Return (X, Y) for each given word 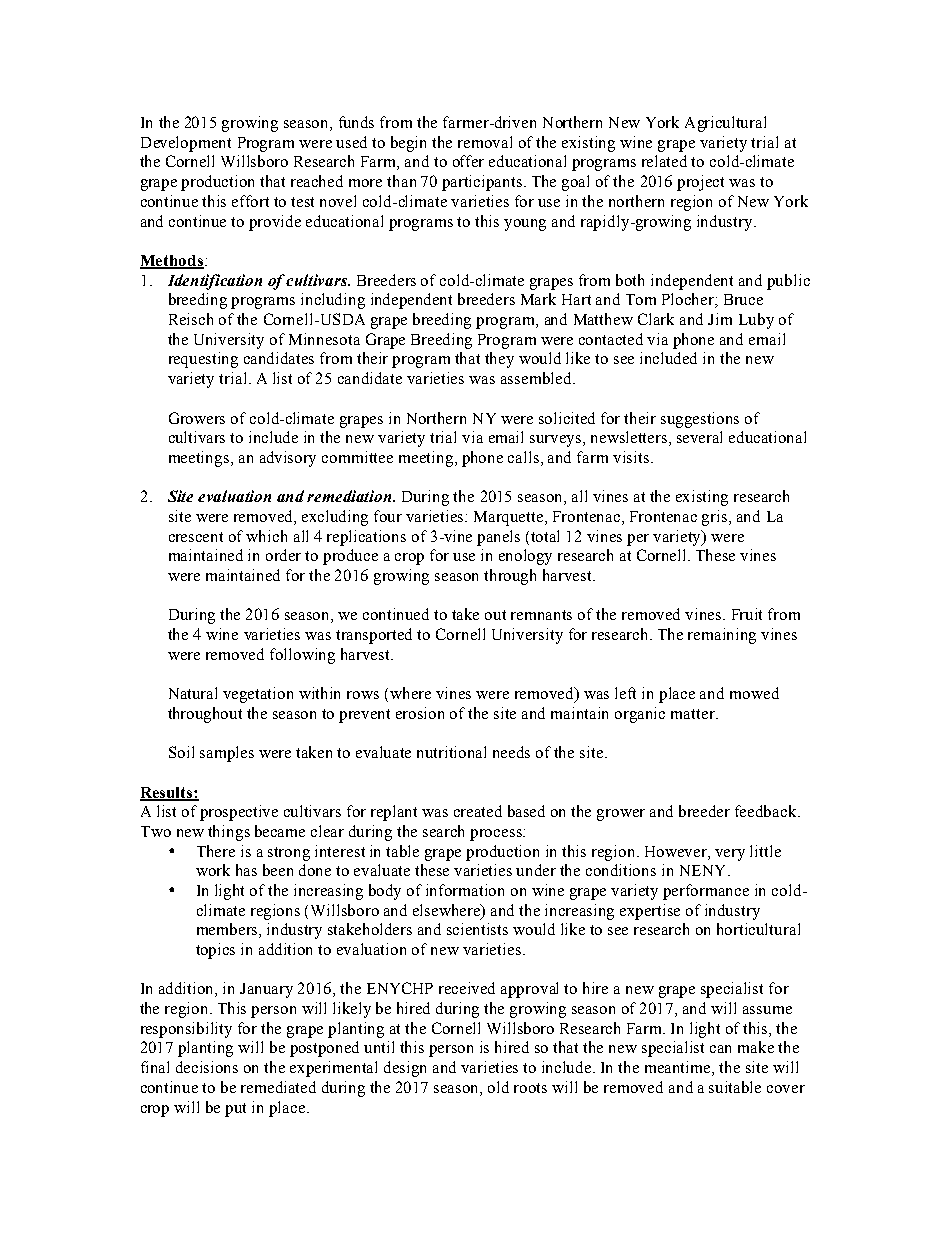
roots (530, 1088)
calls (525, 457)
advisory (288, 459)
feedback (767, 811)
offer (468, 161)
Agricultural (725, 124)
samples (227, 754)
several (699, 437)
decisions (207, 1067)
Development (186, 144)
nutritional (451, 752)
